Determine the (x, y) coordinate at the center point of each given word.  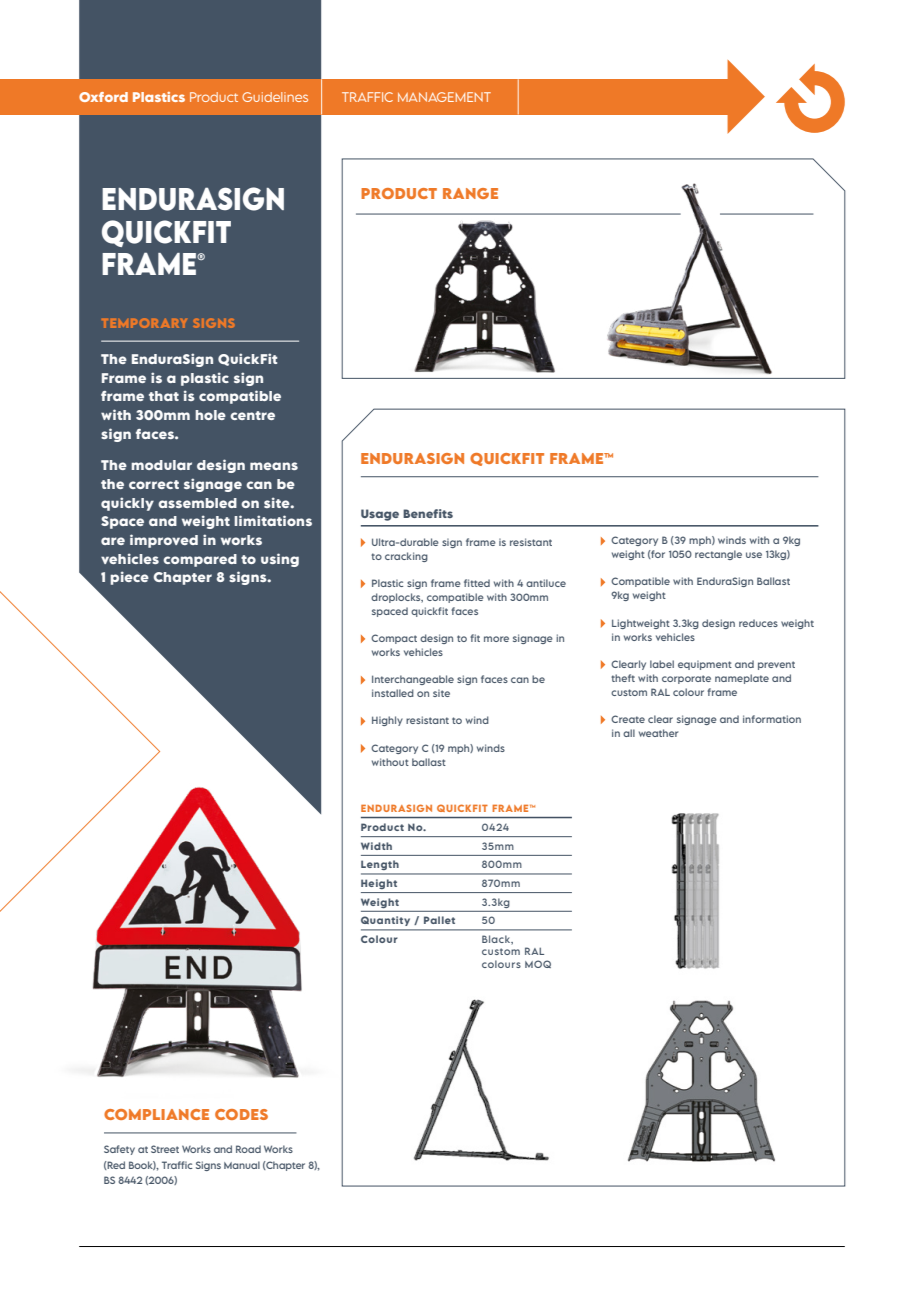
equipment (705, 665)
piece (129, 578)
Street (165, 1149)
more (496, 639)
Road (248, 1149)
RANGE (470, 193)
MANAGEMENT (444, 97)
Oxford (103, 97)
